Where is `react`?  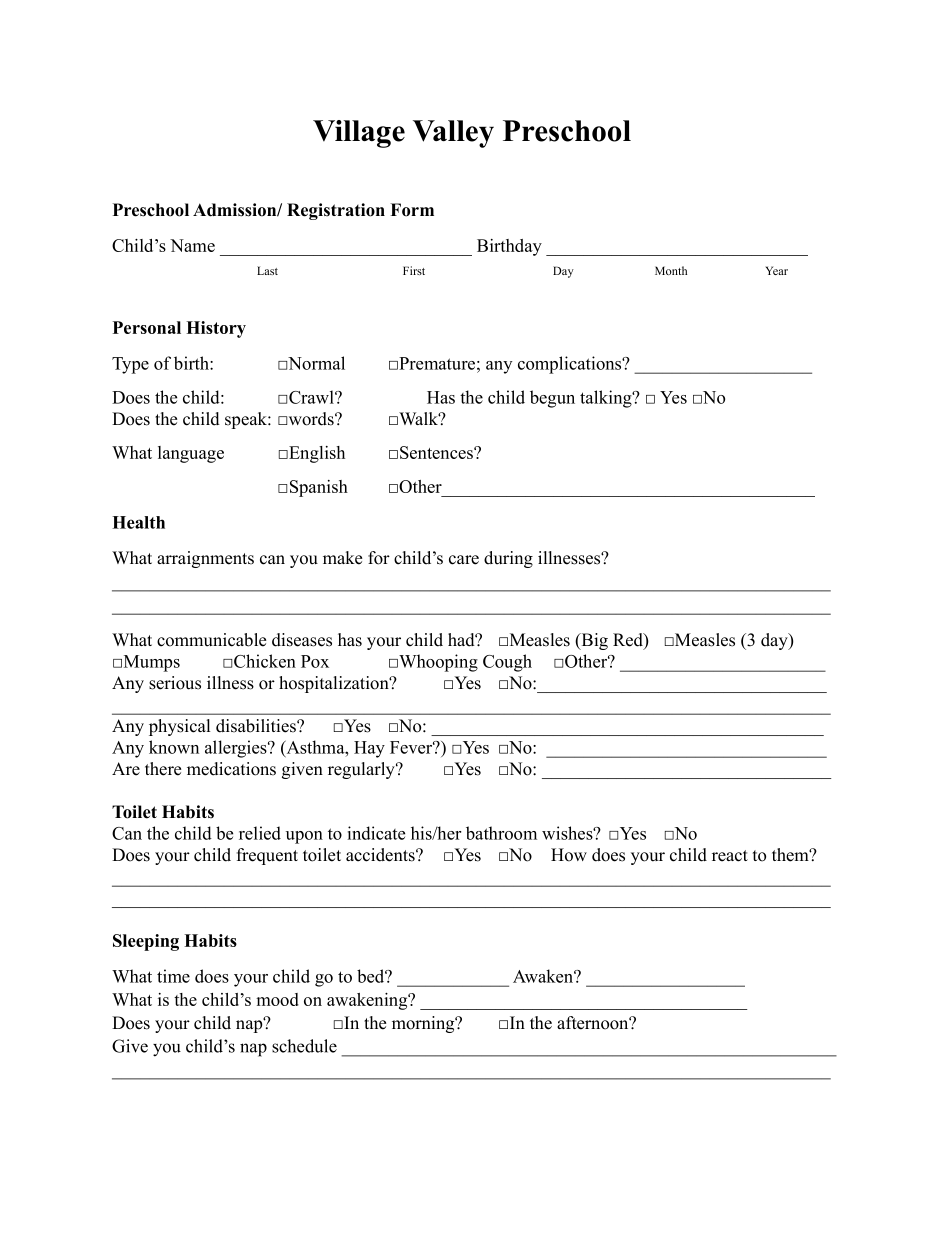 react is located at coordinates (730, 856).
